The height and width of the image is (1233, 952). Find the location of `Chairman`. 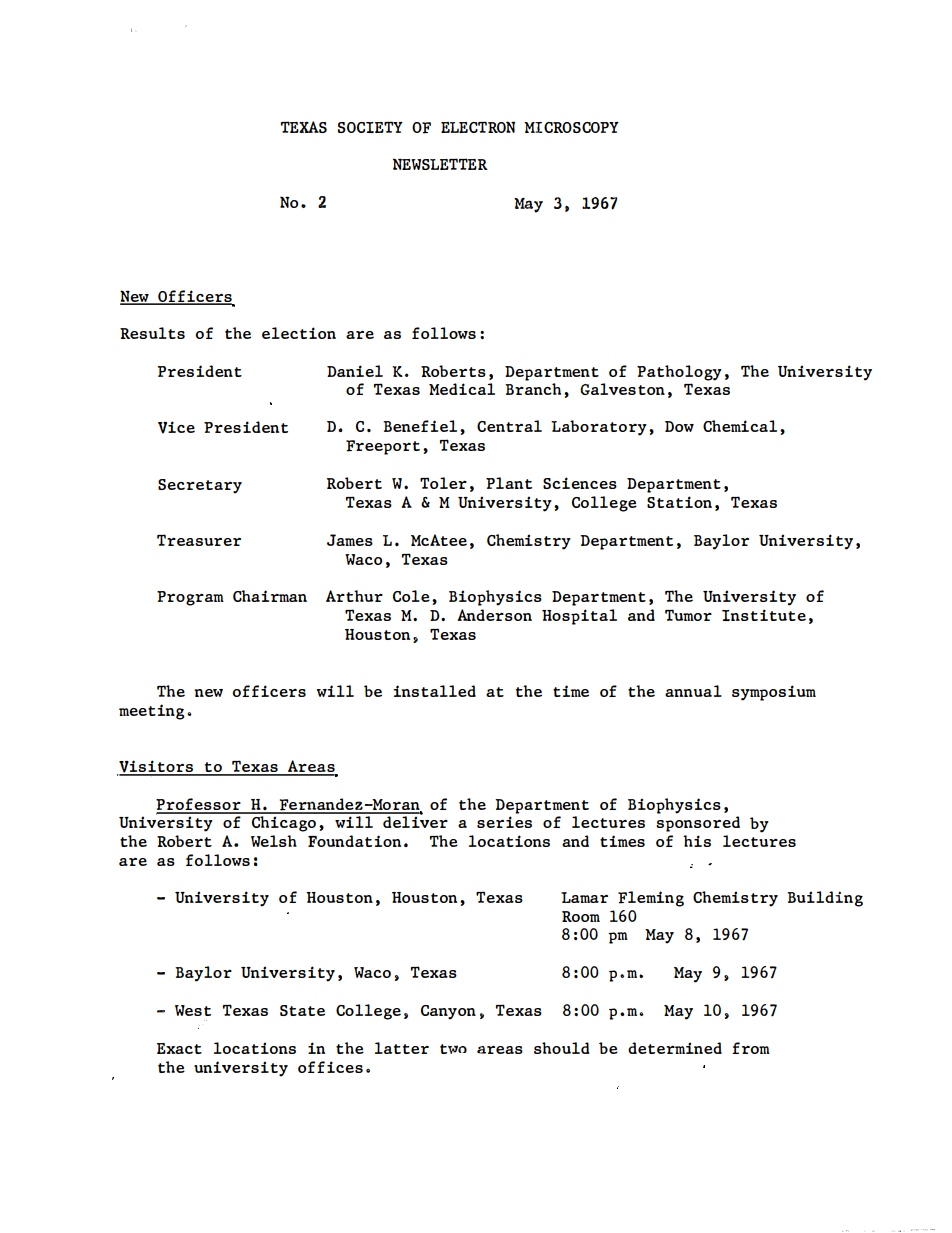

Chairman is located at coordinates (270, 596).
